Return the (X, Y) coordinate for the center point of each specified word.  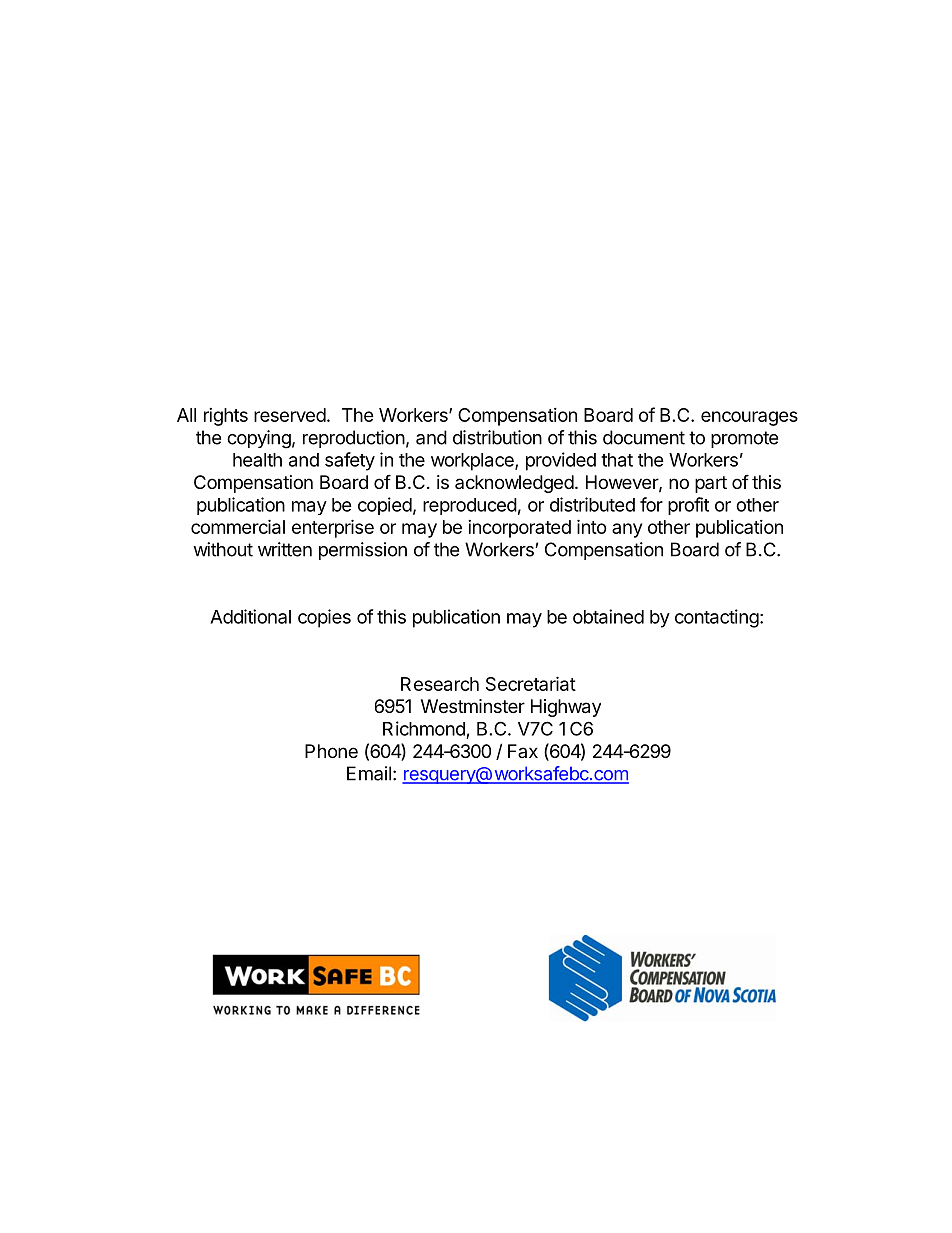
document (644, 437)
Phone (331, 751)
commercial (238, 526)
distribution (497, 437)
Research (440, 684)
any (627, 530)
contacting (717, 618)
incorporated (519, 529)
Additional (250, 616)
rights (226, 417)
